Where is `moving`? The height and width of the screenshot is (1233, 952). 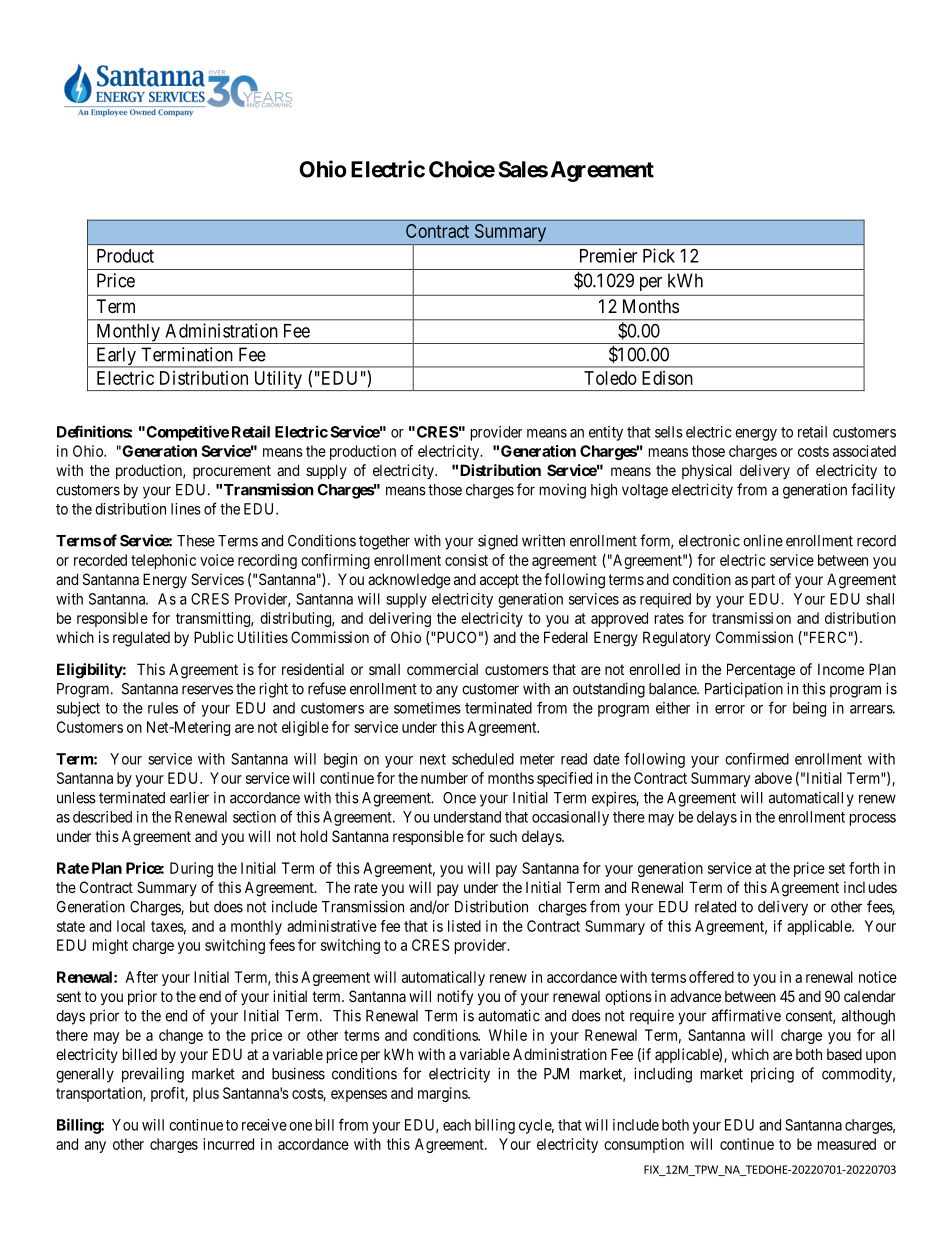
moving is located at coordinates (563, 491).
